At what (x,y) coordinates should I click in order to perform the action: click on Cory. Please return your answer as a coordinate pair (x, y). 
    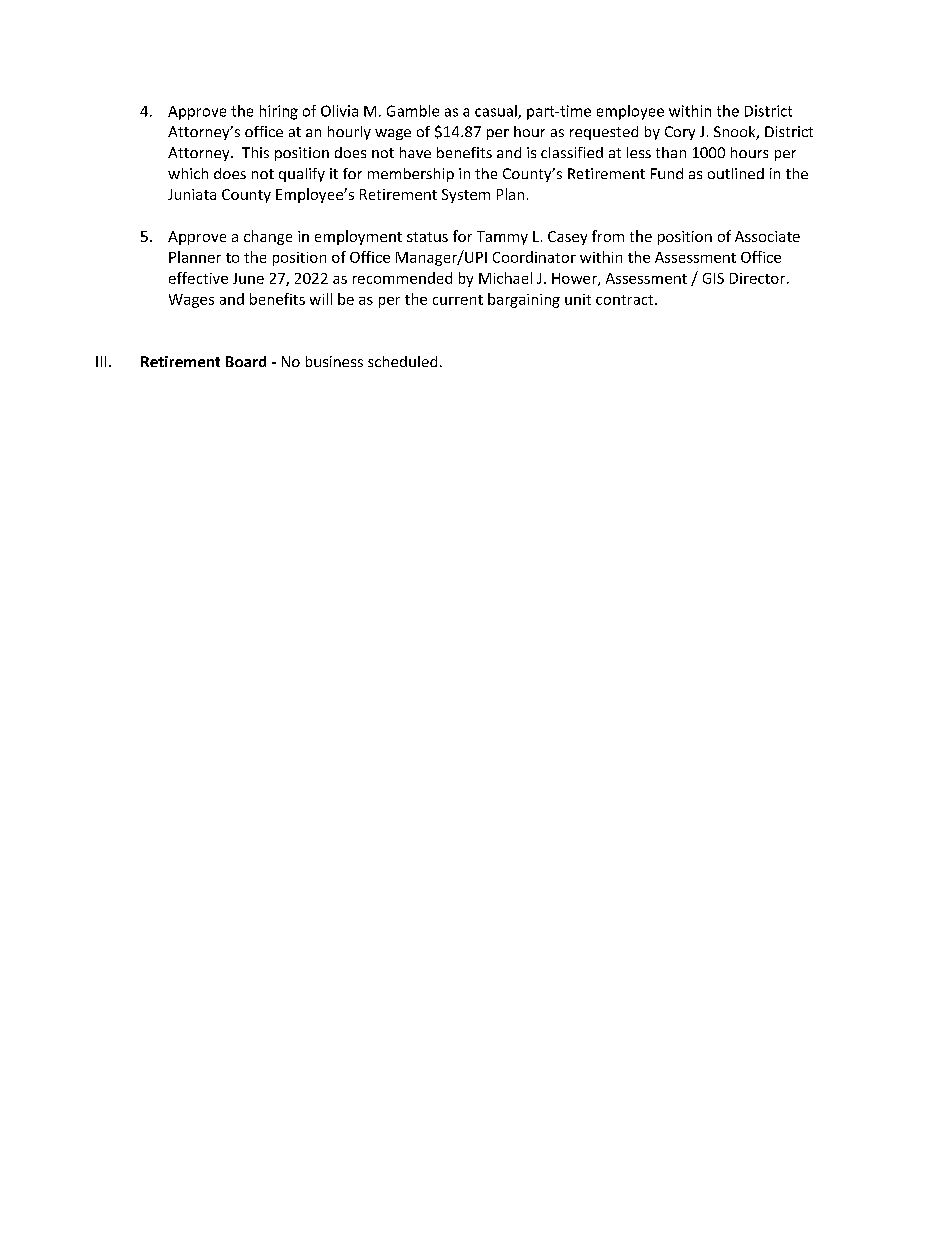
    Looking at the image, I should click on (680, 133).
